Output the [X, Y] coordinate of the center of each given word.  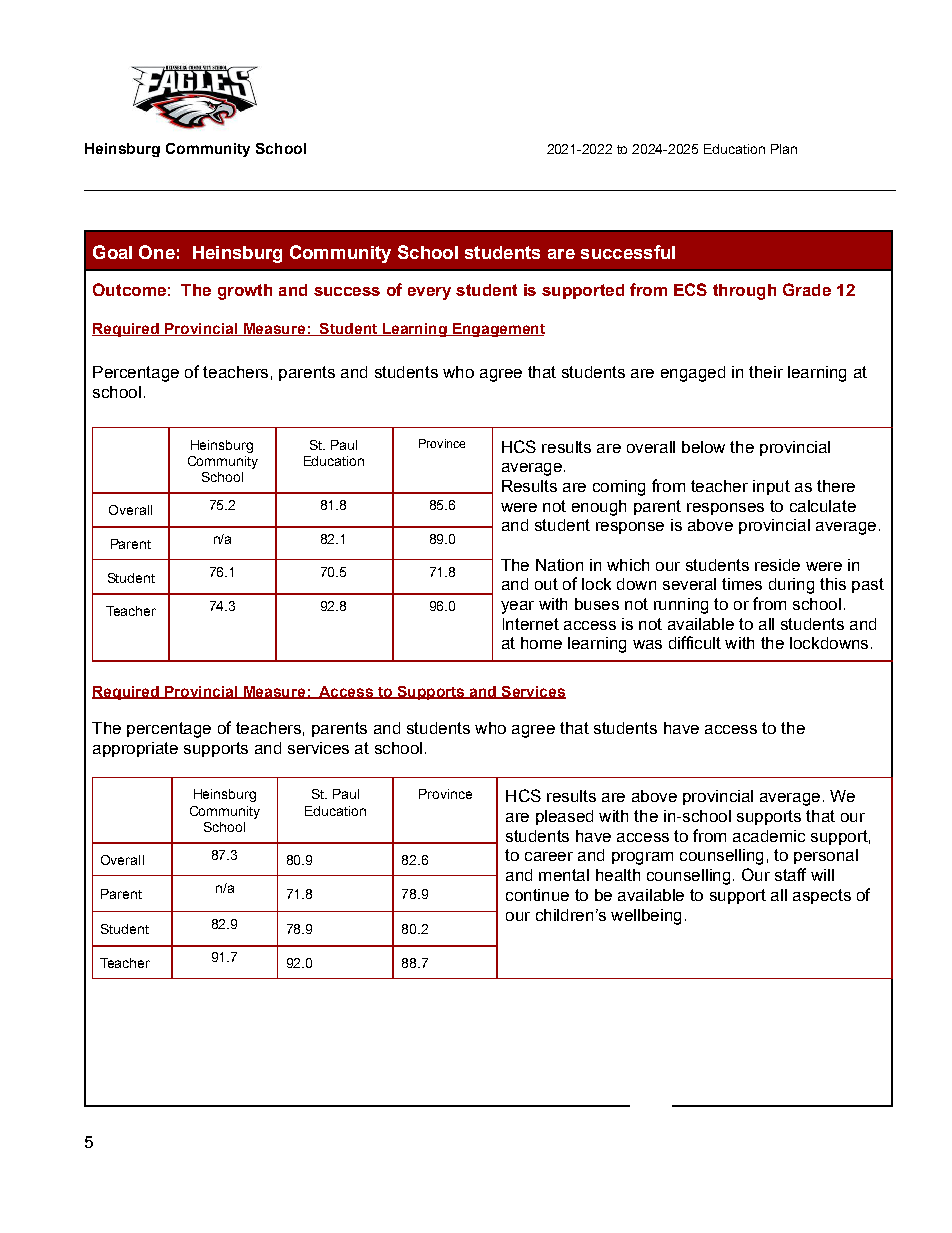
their [766, 372]
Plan [784, 149]
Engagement [497, 330]
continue [537, 895]
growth [245, 292]
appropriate [135, 749]
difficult [695, 642]
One [157, 252]
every [429, 293]
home [541, 643]
